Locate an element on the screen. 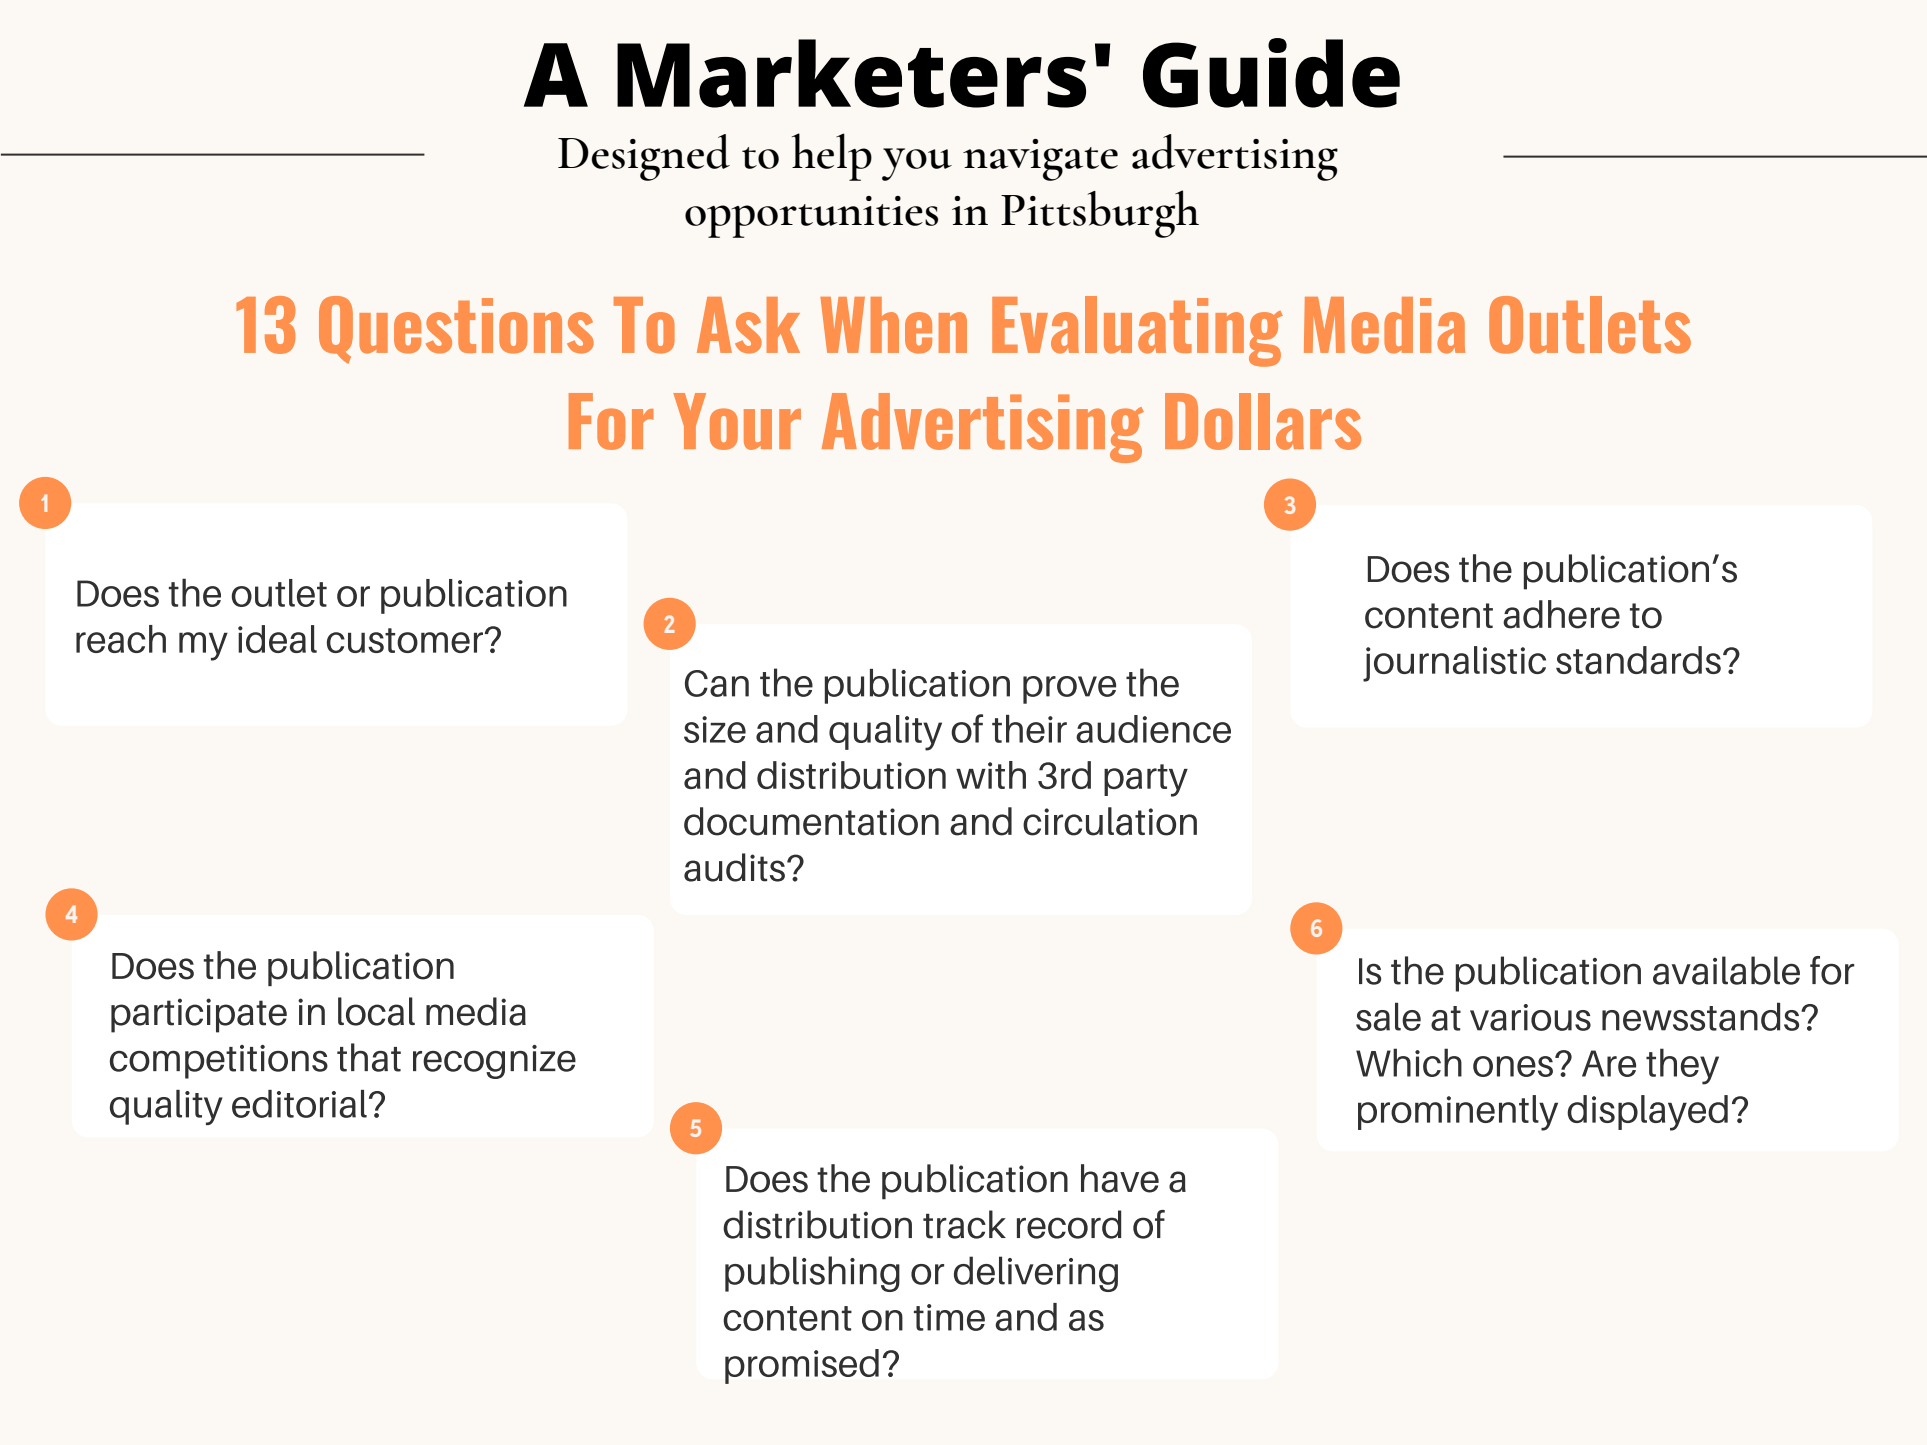 This screenshot has height=1445, width=1927. their is located at coordinates (1029, 729).
